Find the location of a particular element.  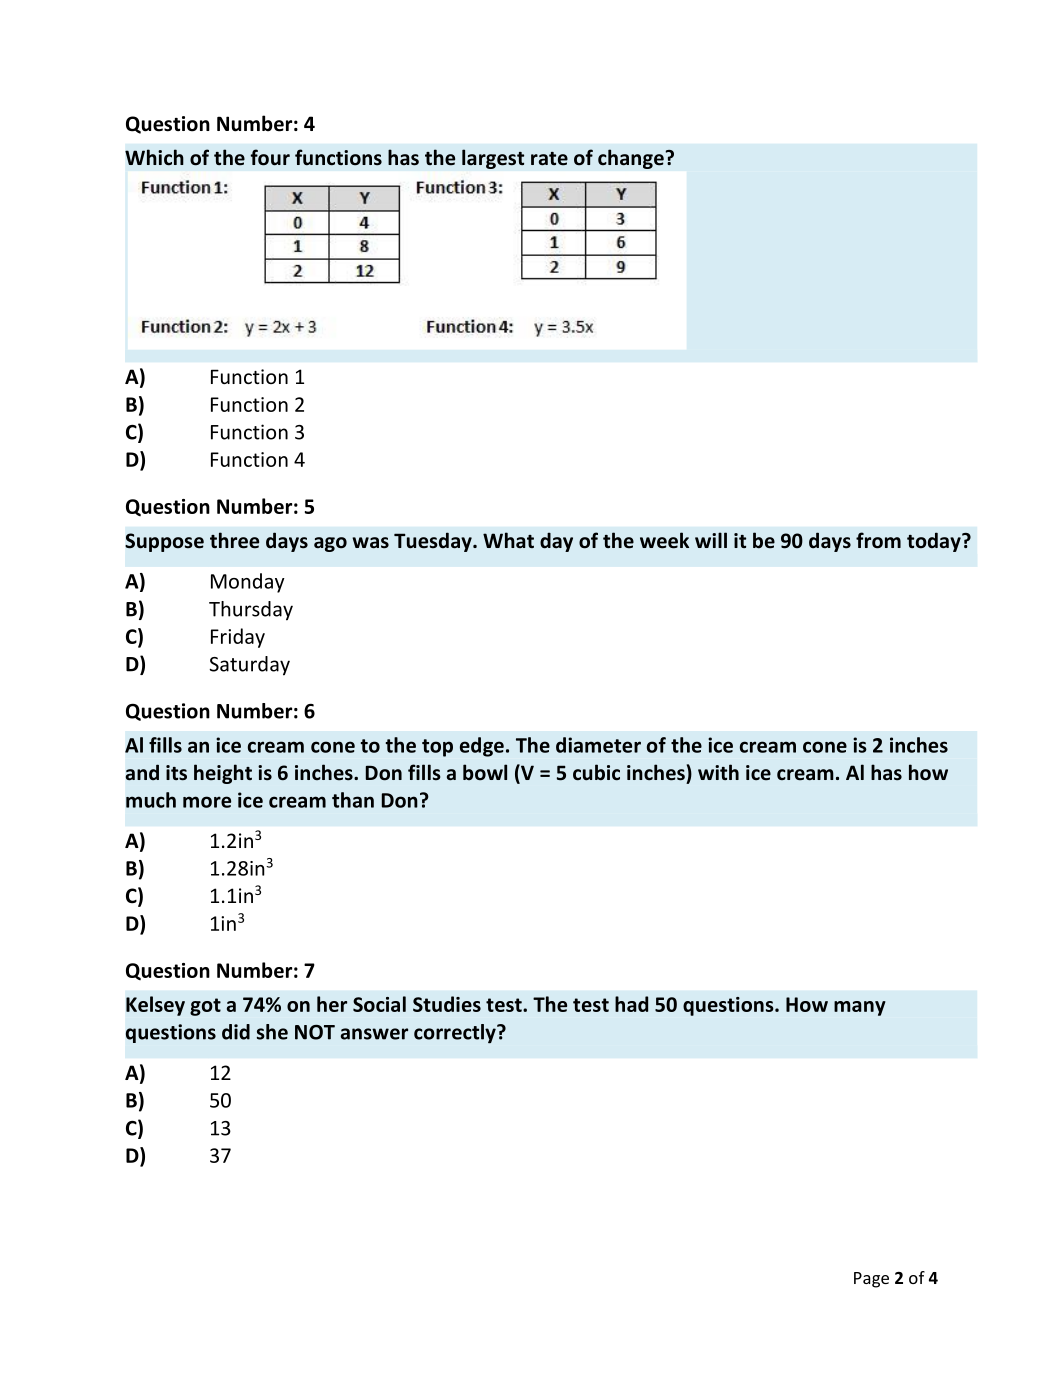

change is located at coordinates (632, 159).
